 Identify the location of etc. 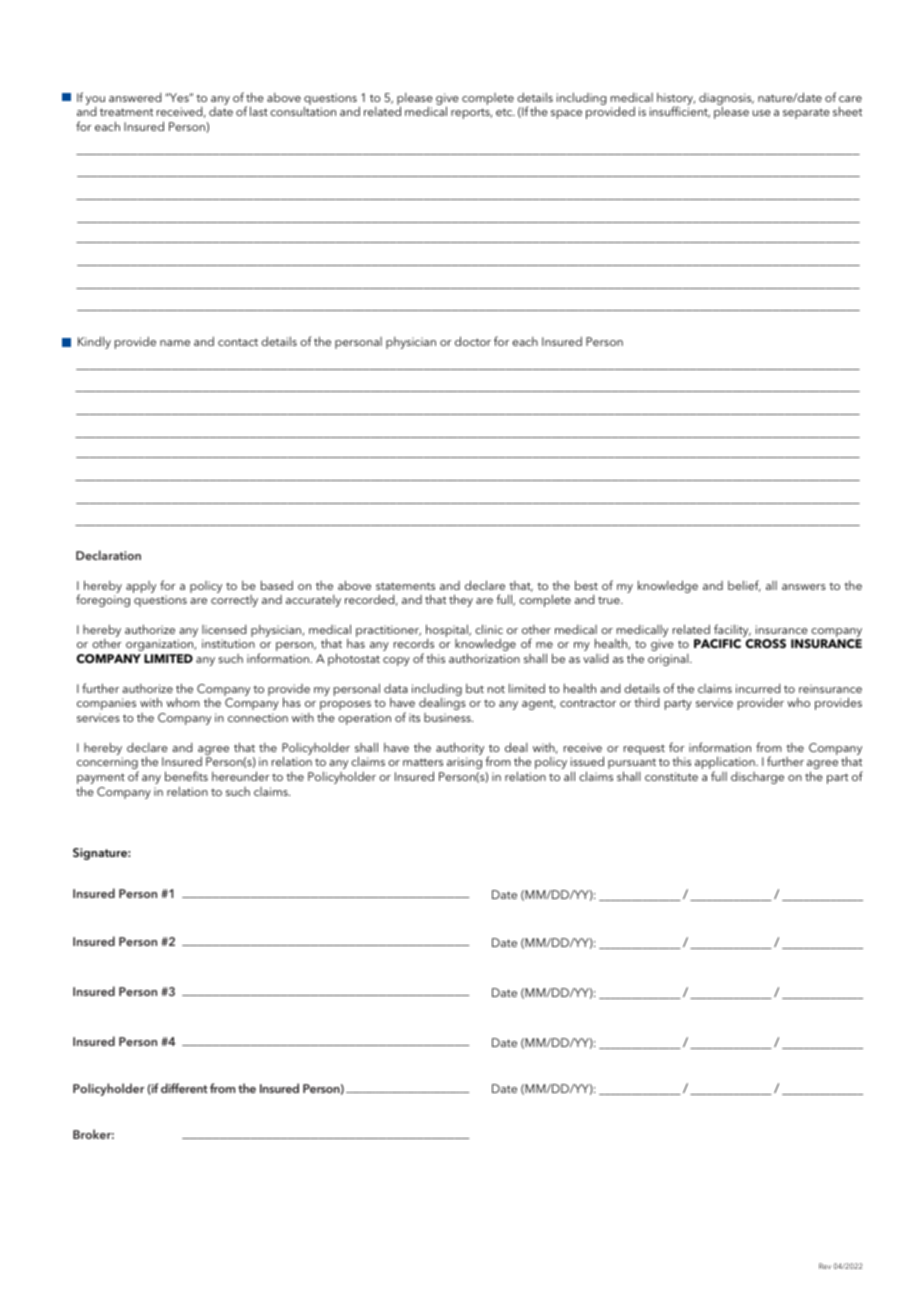
(505, 112).
